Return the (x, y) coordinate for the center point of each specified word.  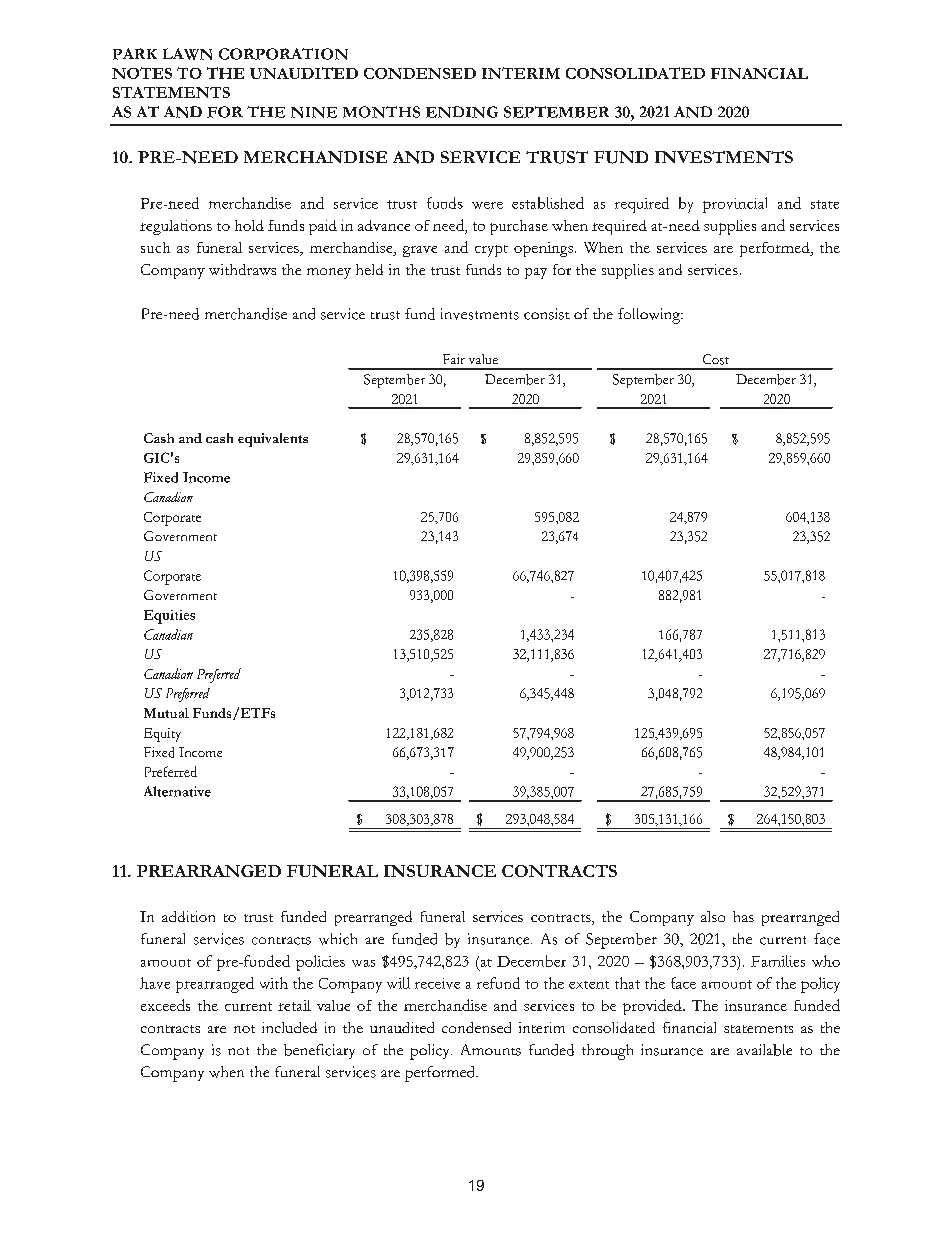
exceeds (165, 1005)
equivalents (273, 440)
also (713, 916)
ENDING (462, 112)
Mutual (166, 713)
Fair (454, 359)
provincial (735, 205)
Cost (716, 359)
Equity (162, 735)
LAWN (187, 54)
